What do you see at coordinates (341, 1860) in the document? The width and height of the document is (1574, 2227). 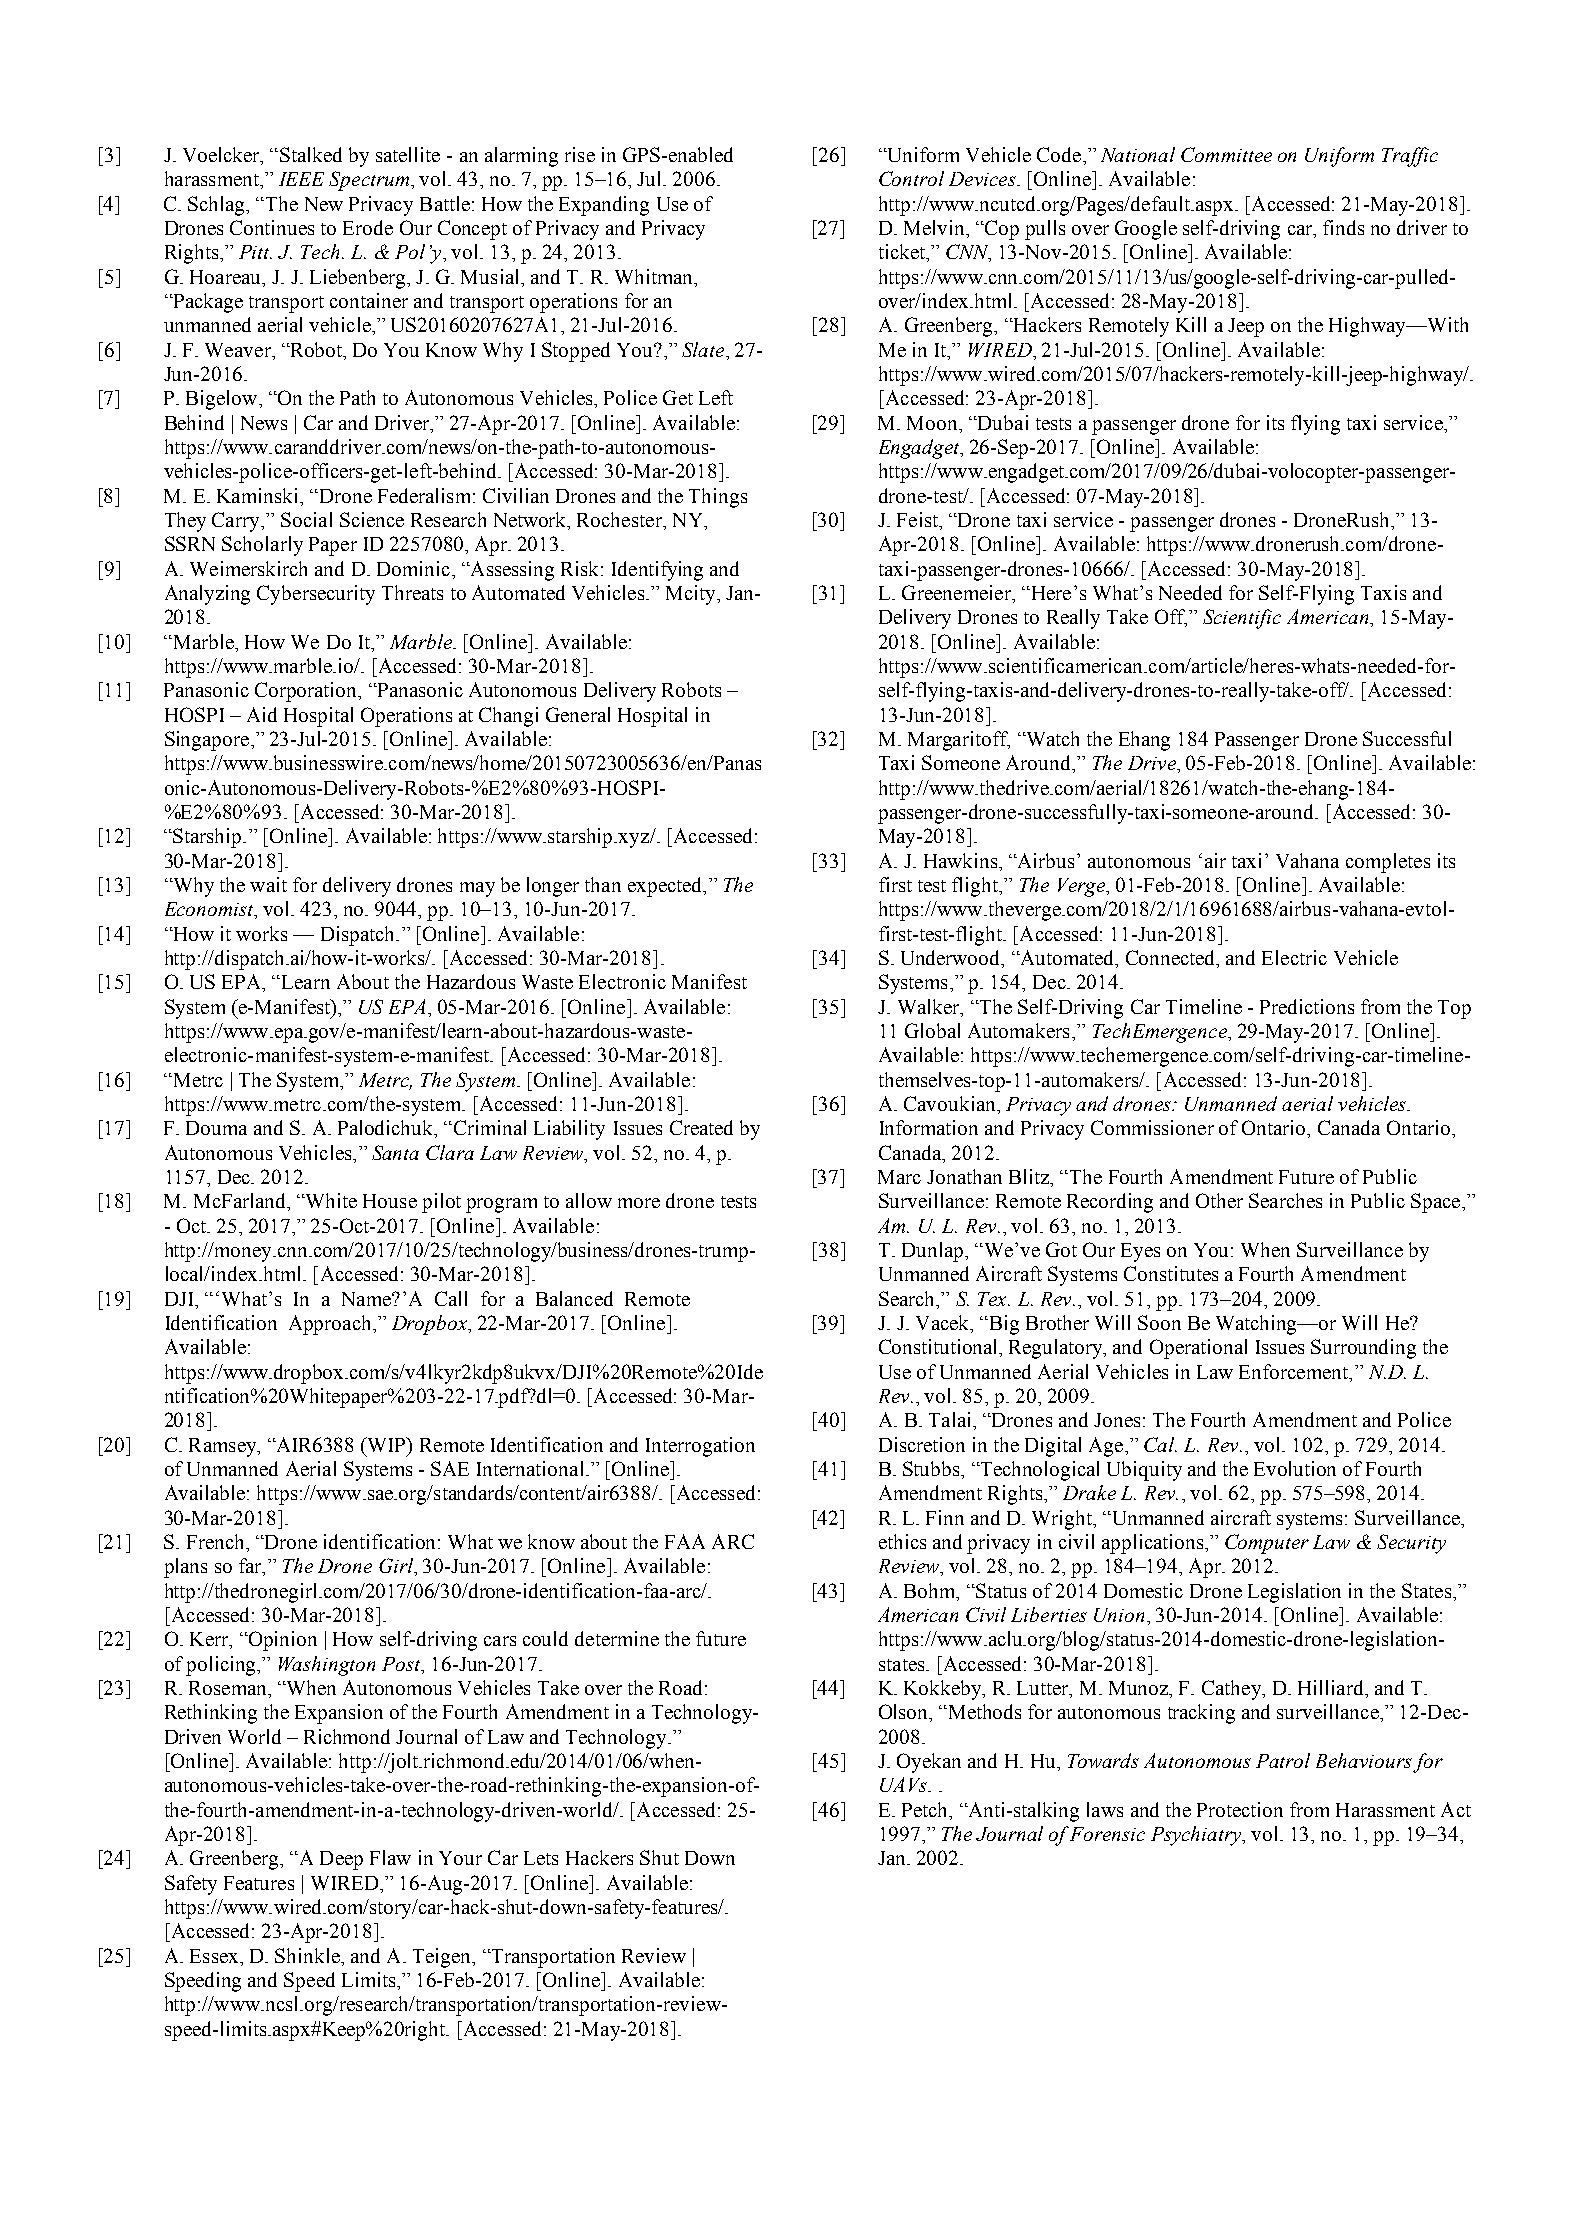 I see `Deep` at bounding box center [341, 1860].
